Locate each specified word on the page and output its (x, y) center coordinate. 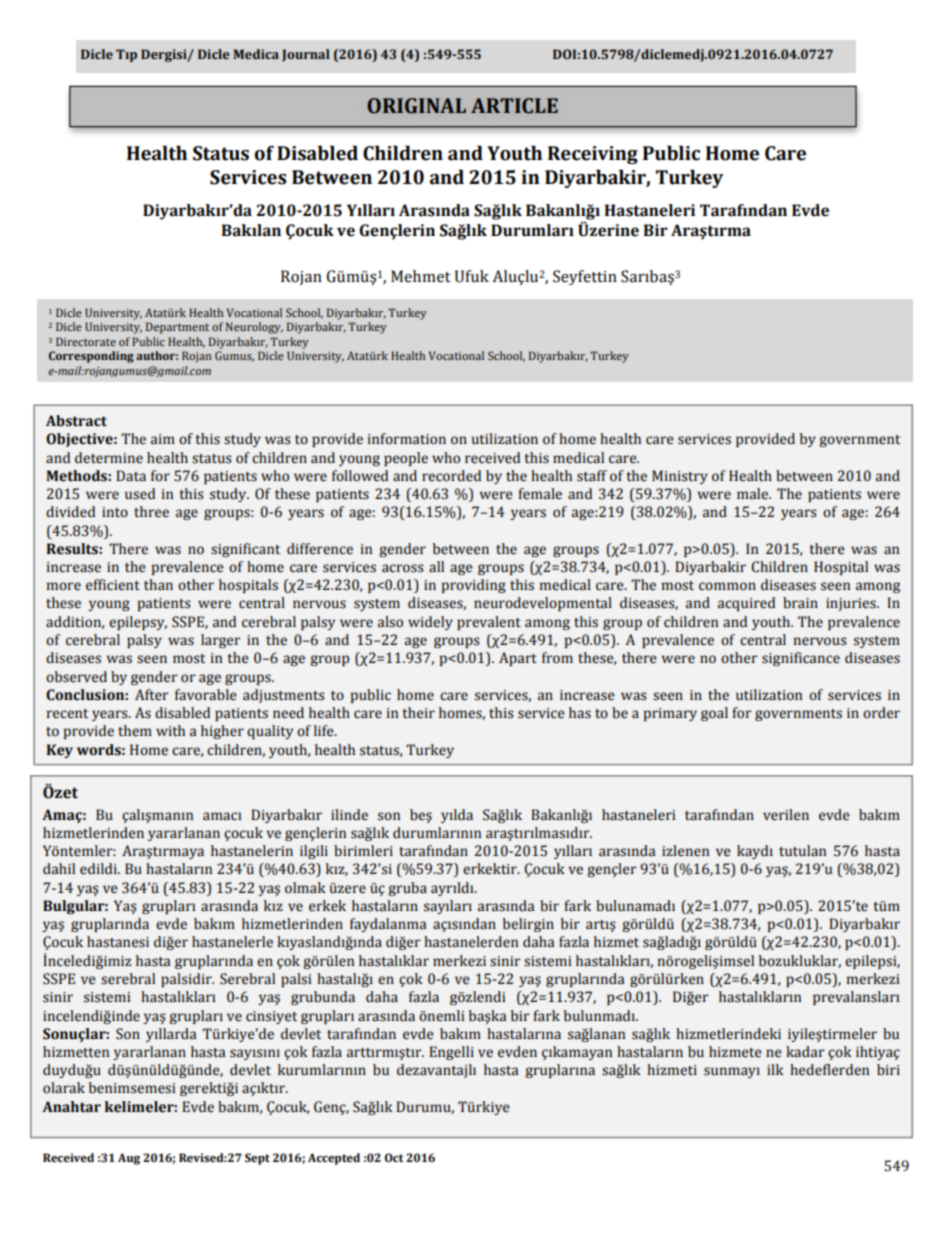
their (418, 713)
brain (800, 603)
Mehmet (421, 276)
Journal (306, 55)
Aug (129, 1159)
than (158, 585)
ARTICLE (514, 106)
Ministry (680, 477)
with (170, 731)
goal (714, 714)
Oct (394, 1157)
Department (177, 328)
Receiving (593, 155)
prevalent (489, 623)
